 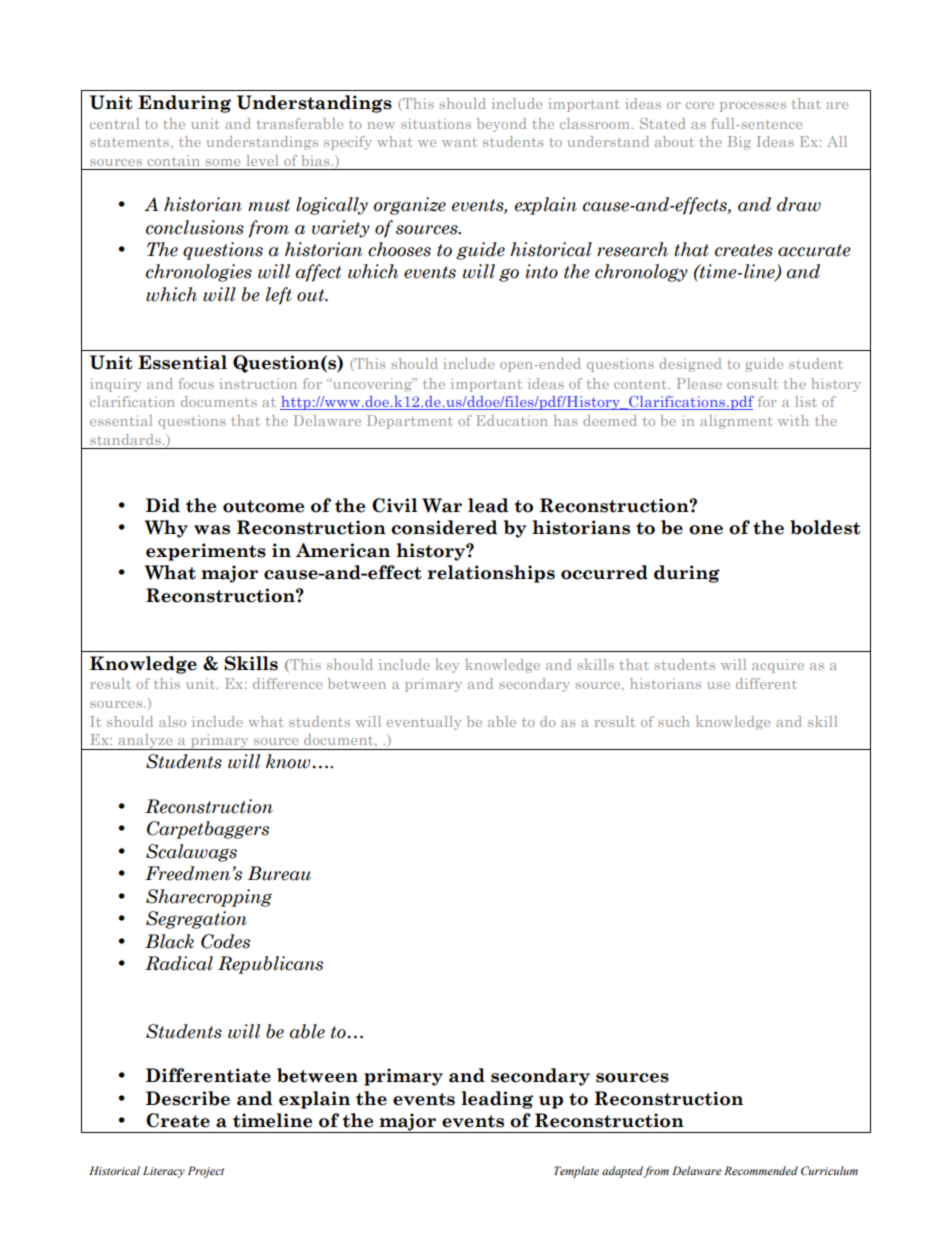 What do you see at coordinates (778, 666) in the screenshot?
I see `acquire` at bounding box center [778, 666].
